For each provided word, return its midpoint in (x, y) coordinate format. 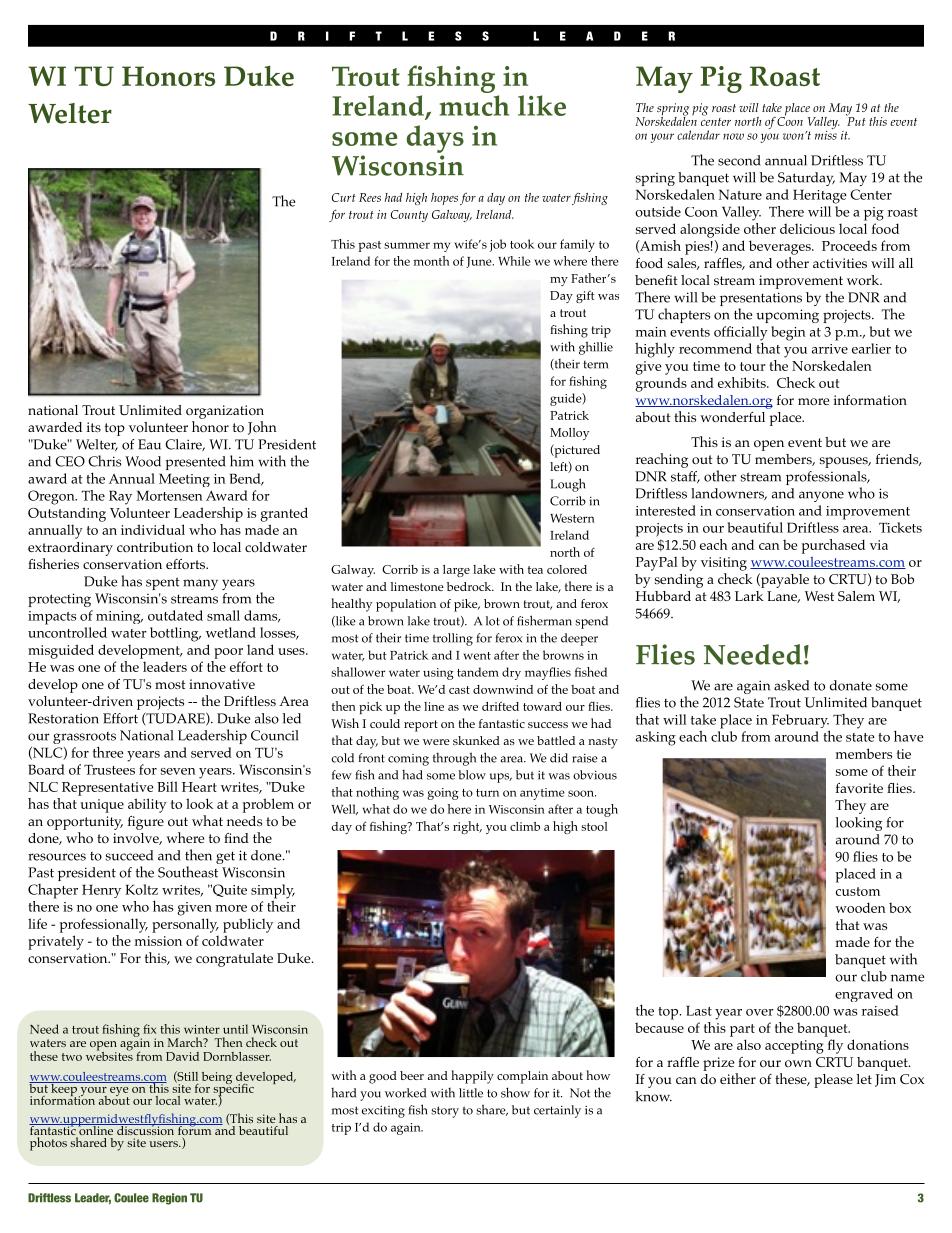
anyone (821, 496)
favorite (859, 788)
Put (856, 120)
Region (169, 1199)
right (467, 827)
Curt (344, 197)
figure (146, 823)
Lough (568, 485)
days (435, 139)
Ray (120, 497)
